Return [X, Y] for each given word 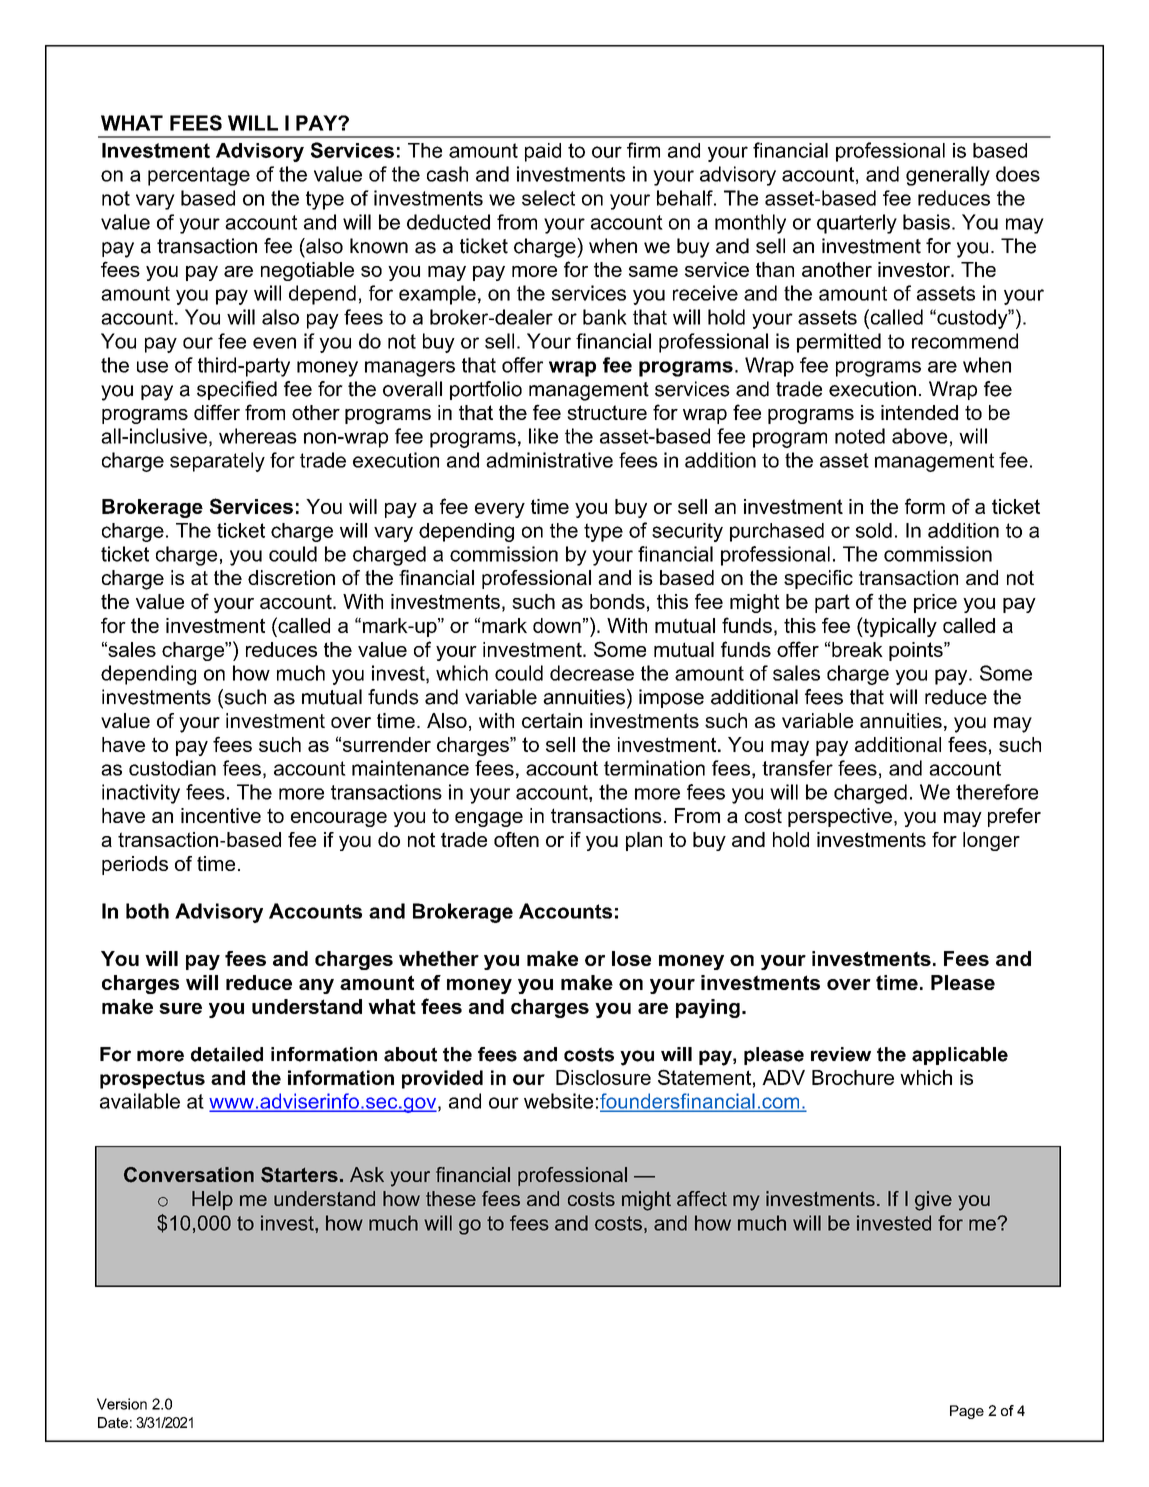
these [451, 1198]
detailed [227, 1054]
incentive [221, 815]
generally [948, 176]
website [558, 1101]
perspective [840, 817]
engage [489, 819]
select [548, 198]
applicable [960, 1056]
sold [874, 530]
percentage [199, 176]
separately [217, 462]
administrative [549, 460]
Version [122, 1404]
